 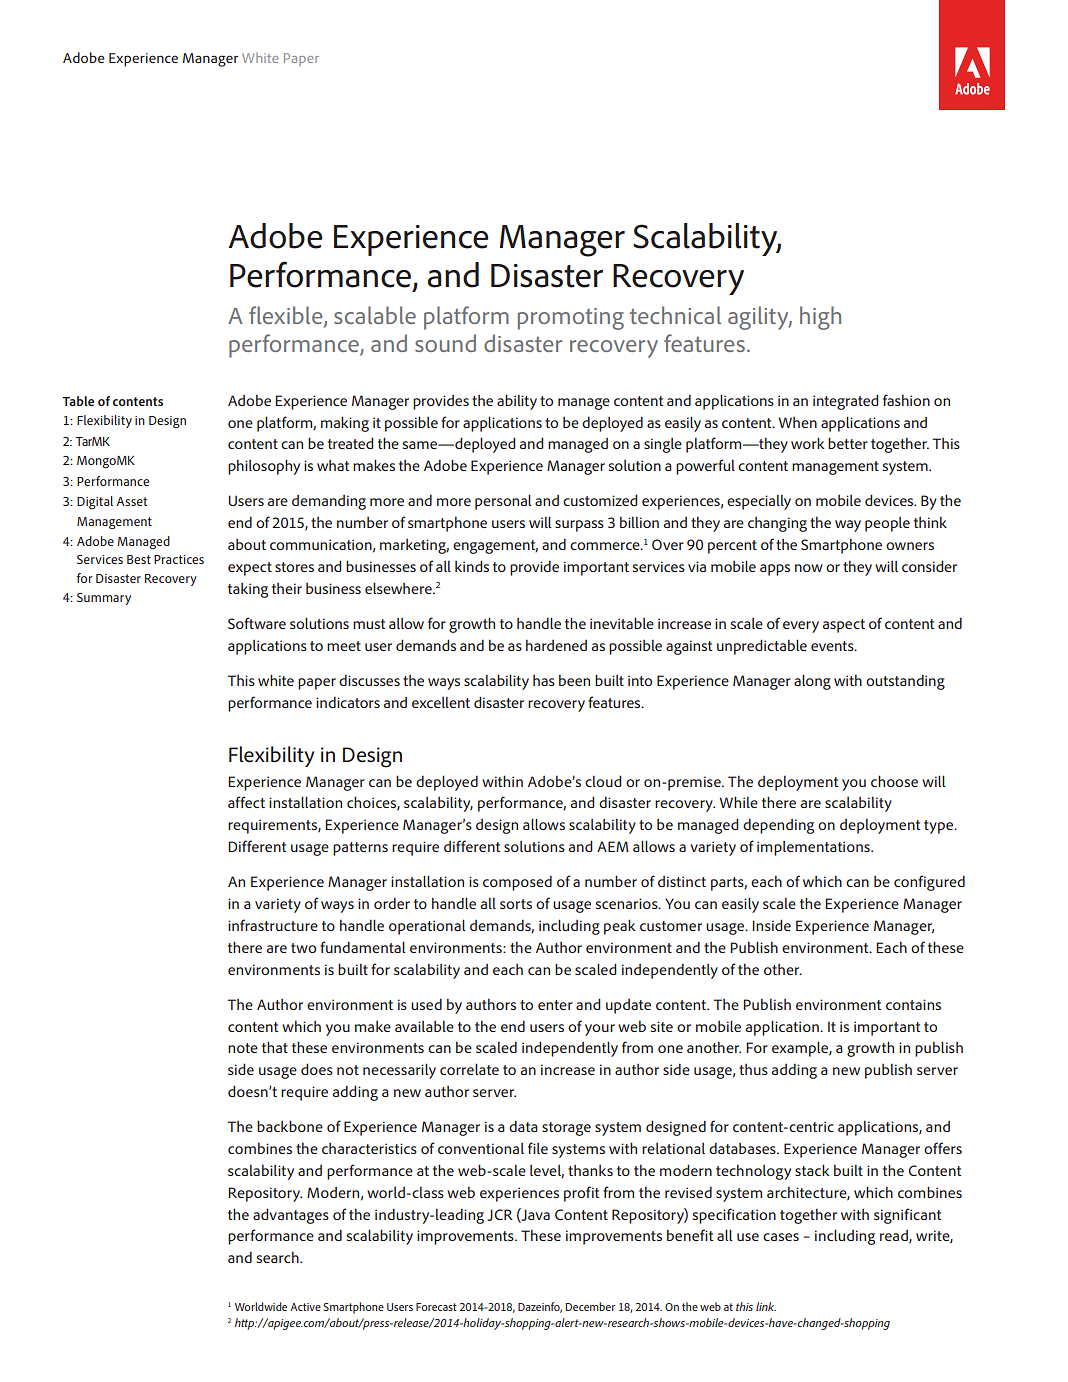 I want to click on link, so click(x=766, y=1306).
